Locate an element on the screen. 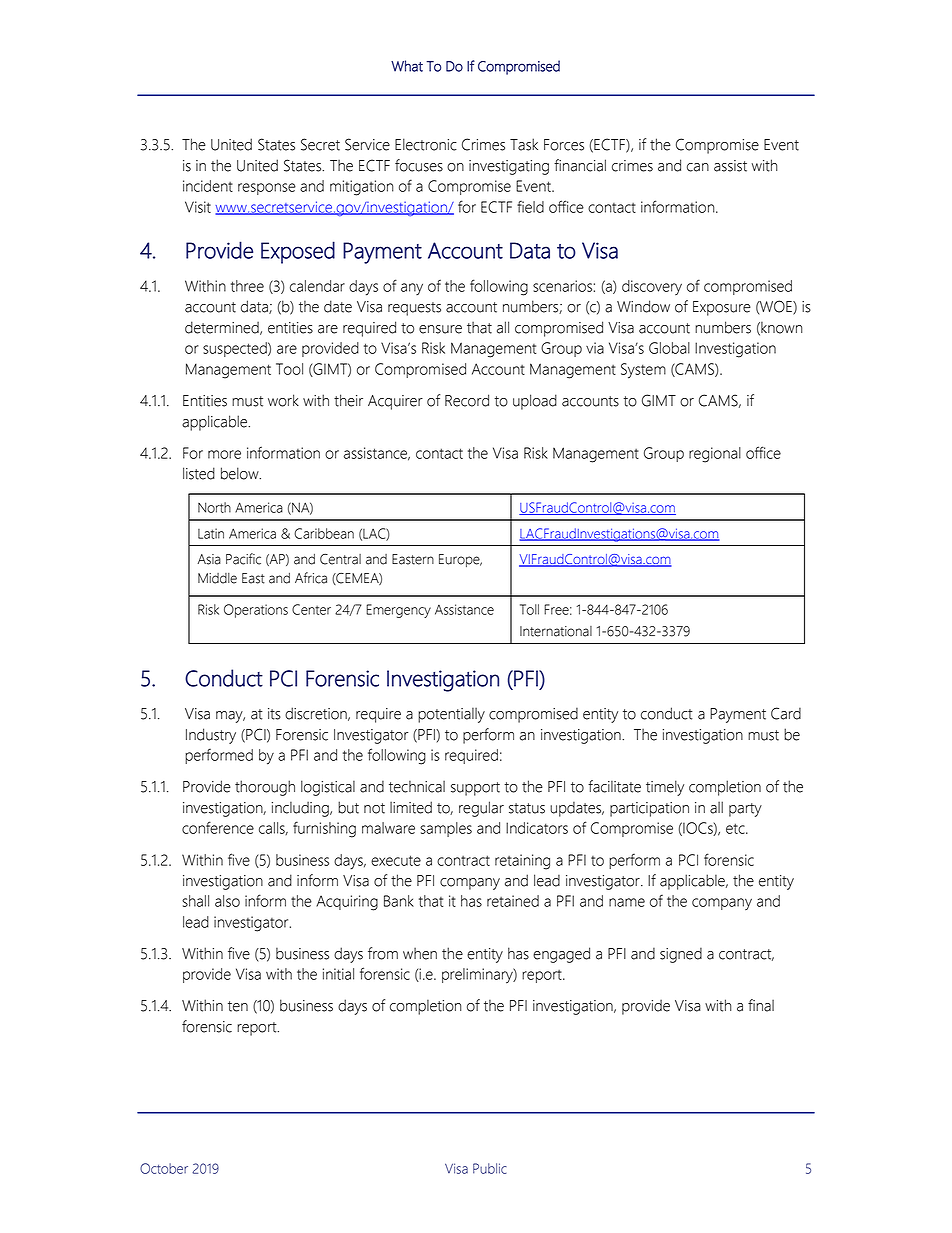  more is located at coordinates (224, 454).
